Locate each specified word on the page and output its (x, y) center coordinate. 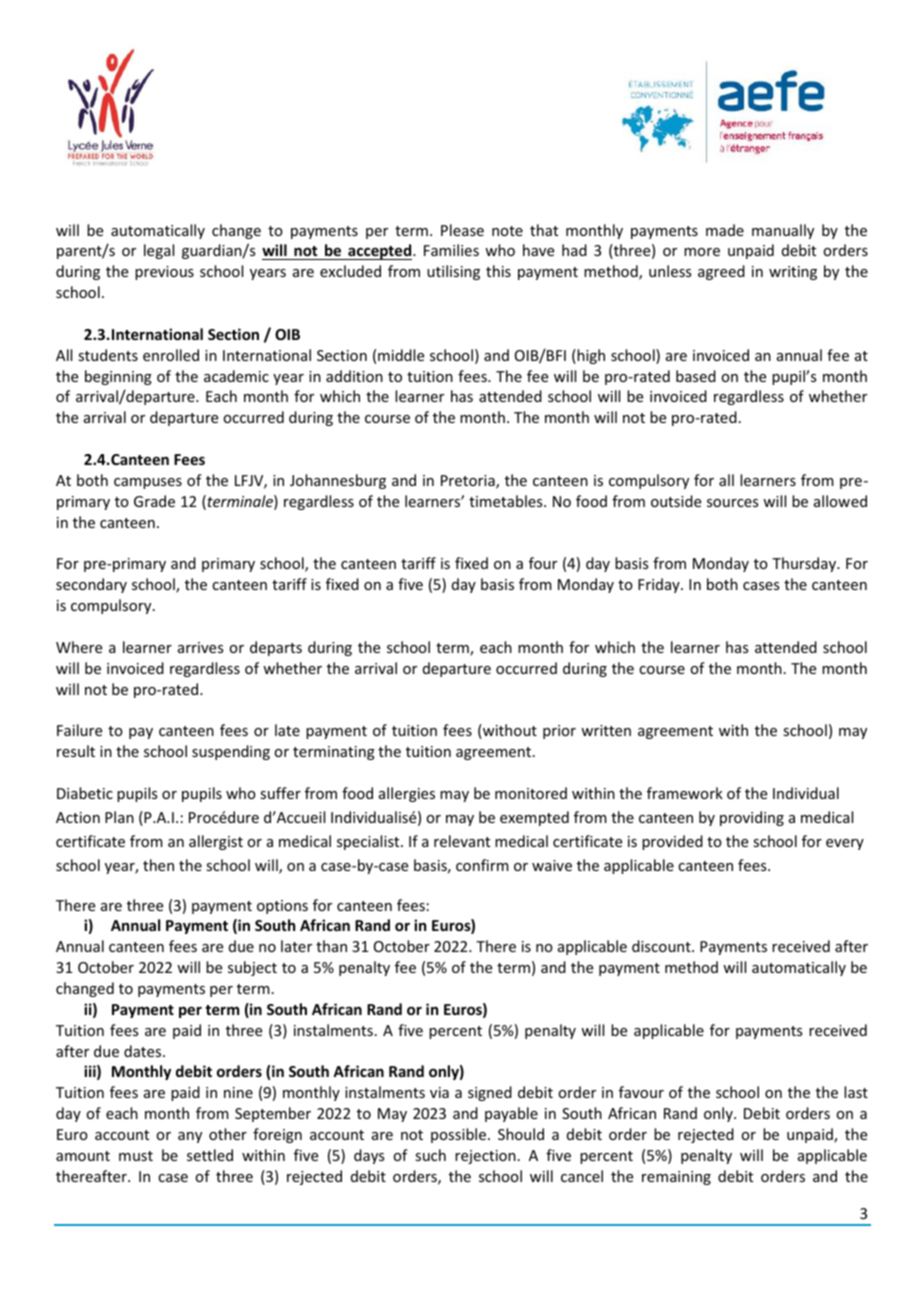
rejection (485, 1157)
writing (793, 273)
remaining (676, 1178)
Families (451, 250)
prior (559, 732)
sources (732, 503)
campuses (148, 483)
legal (159, 251)
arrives (200, 647)
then (158, 865)
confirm (482, 865)
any (190, 1137)
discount (662, 946)
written (606, 730)
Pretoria (469, 482)
